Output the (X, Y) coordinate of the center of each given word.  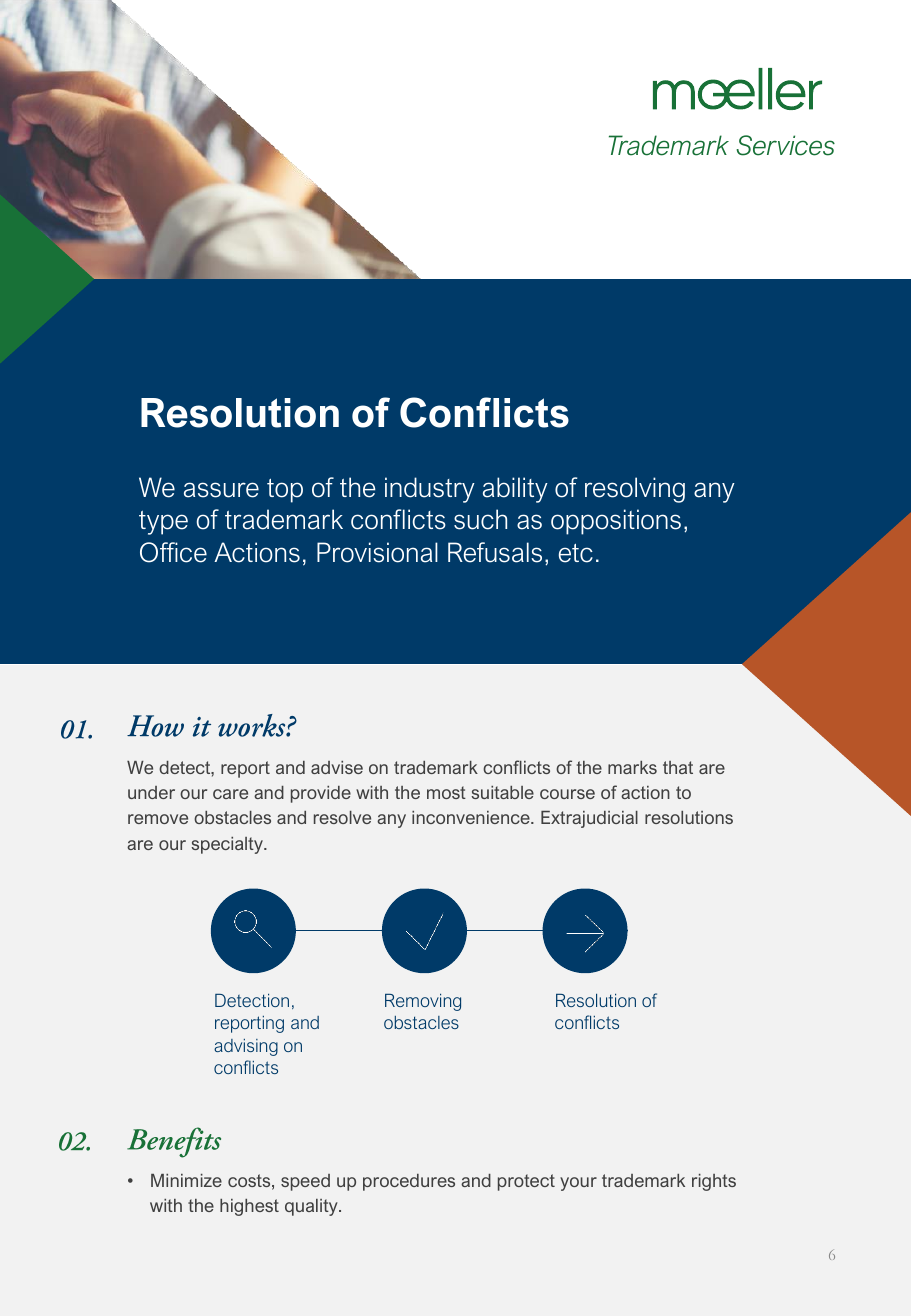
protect (526, 1182)
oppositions (616, 522)
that (678, 767)
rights (714, 1182)
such (480, 519)
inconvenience (472, 817)
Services (785, 145)
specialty (228, 845)
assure (221, 490)
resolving (635, 490)
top (285, 491)
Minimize (186, 1180)
